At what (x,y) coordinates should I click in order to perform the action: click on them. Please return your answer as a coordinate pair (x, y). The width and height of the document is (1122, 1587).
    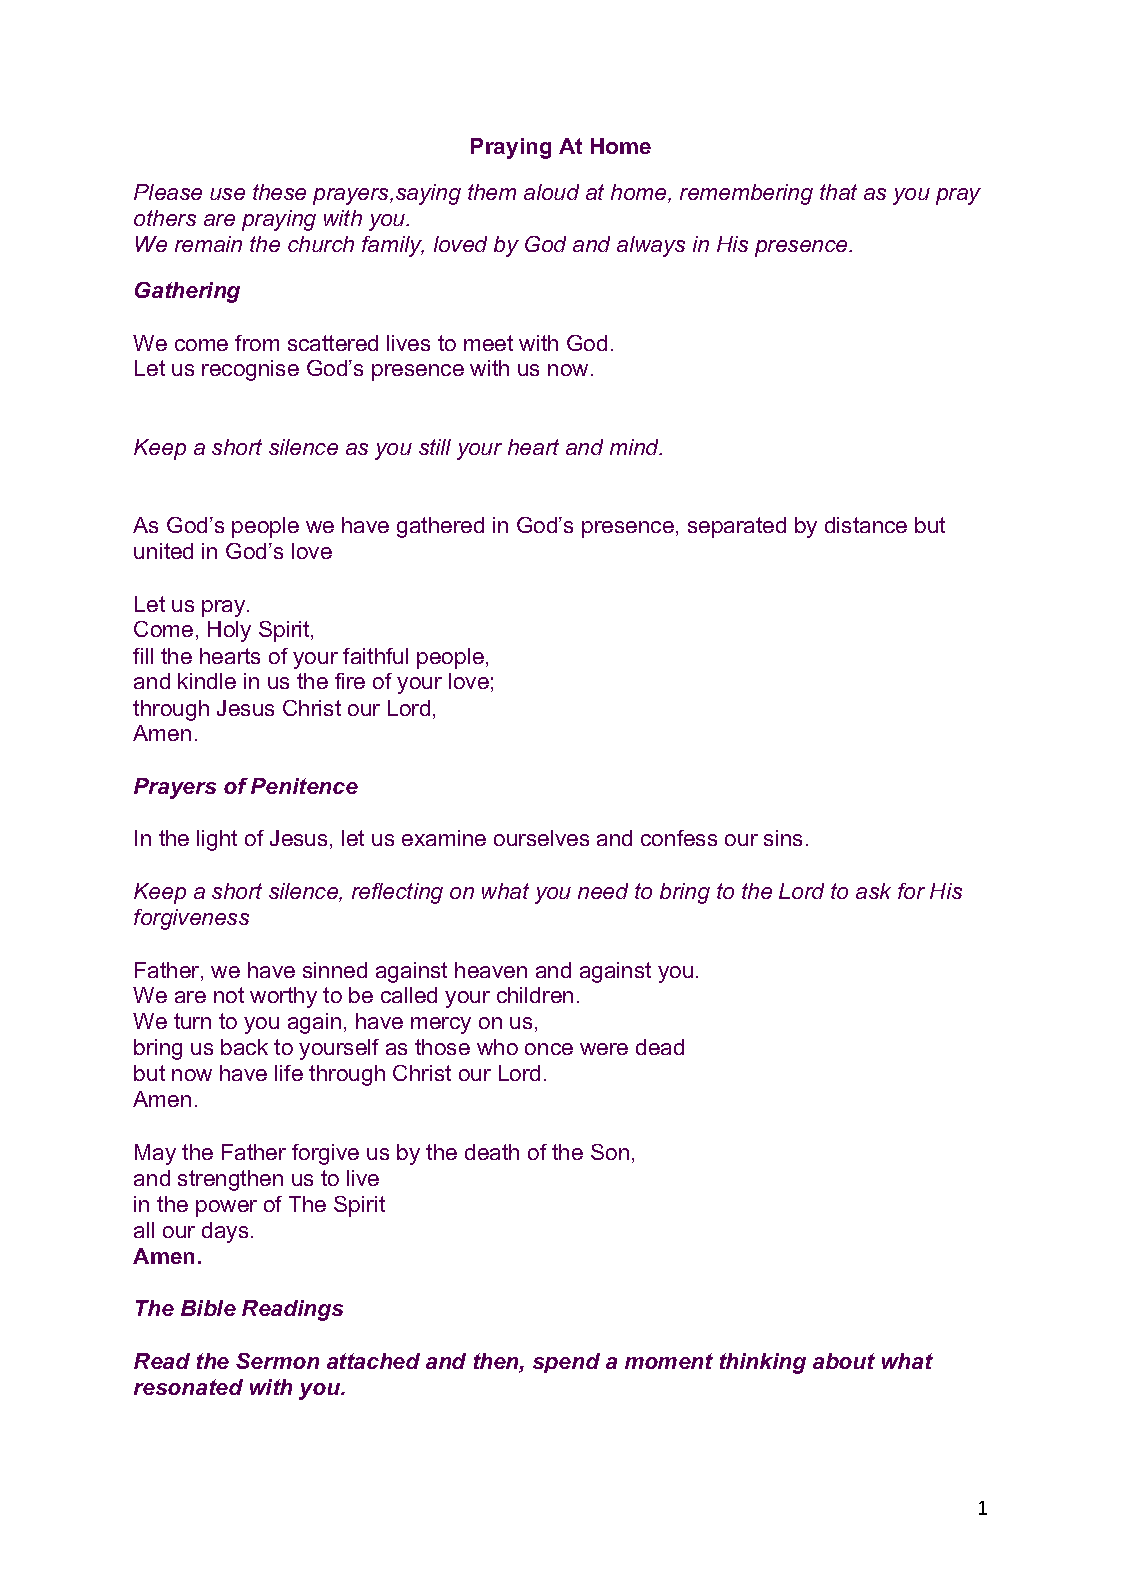
    Looking at the image, I should click on (492, 192).
